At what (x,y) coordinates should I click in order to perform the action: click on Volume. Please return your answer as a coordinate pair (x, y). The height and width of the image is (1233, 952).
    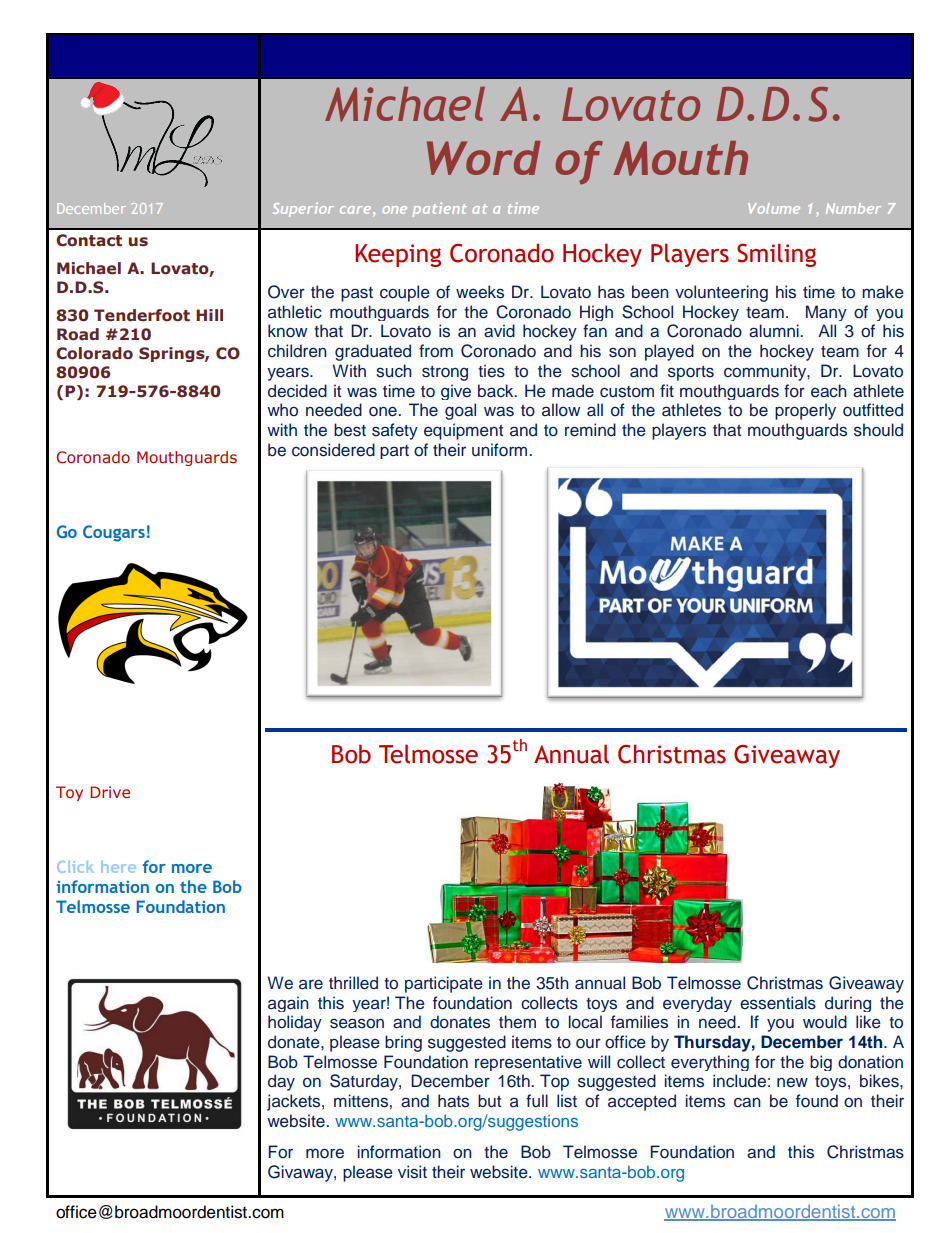
    Looking at the image, I should click on (774, 208).
